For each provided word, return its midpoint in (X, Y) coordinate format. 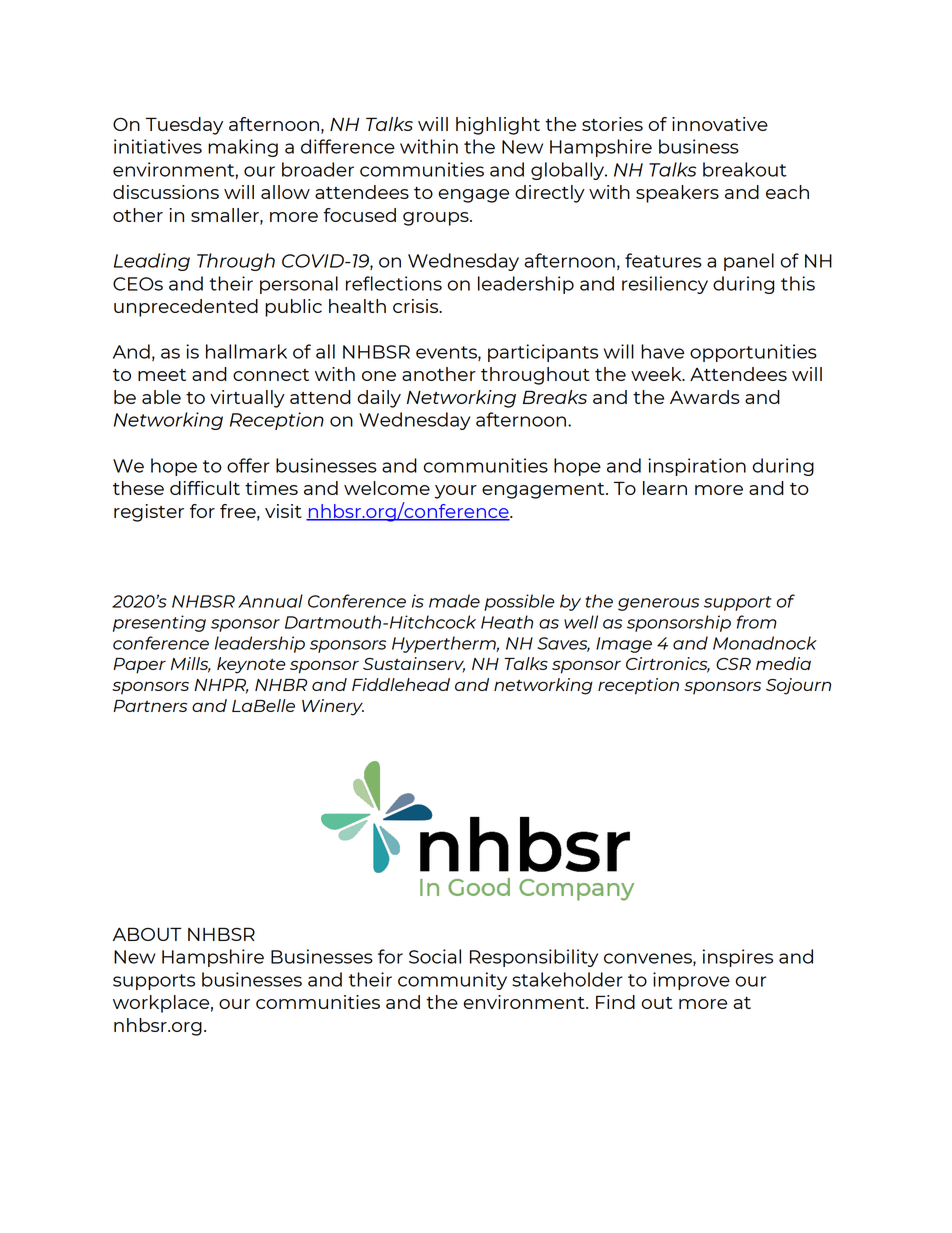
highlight (498, 126)
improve (691, 981)
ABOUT (147, 934)
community (452, 981)
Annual (270, 601)
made (454, 601)
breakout (745, 169)
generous (658, 604)
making (243, 148)
